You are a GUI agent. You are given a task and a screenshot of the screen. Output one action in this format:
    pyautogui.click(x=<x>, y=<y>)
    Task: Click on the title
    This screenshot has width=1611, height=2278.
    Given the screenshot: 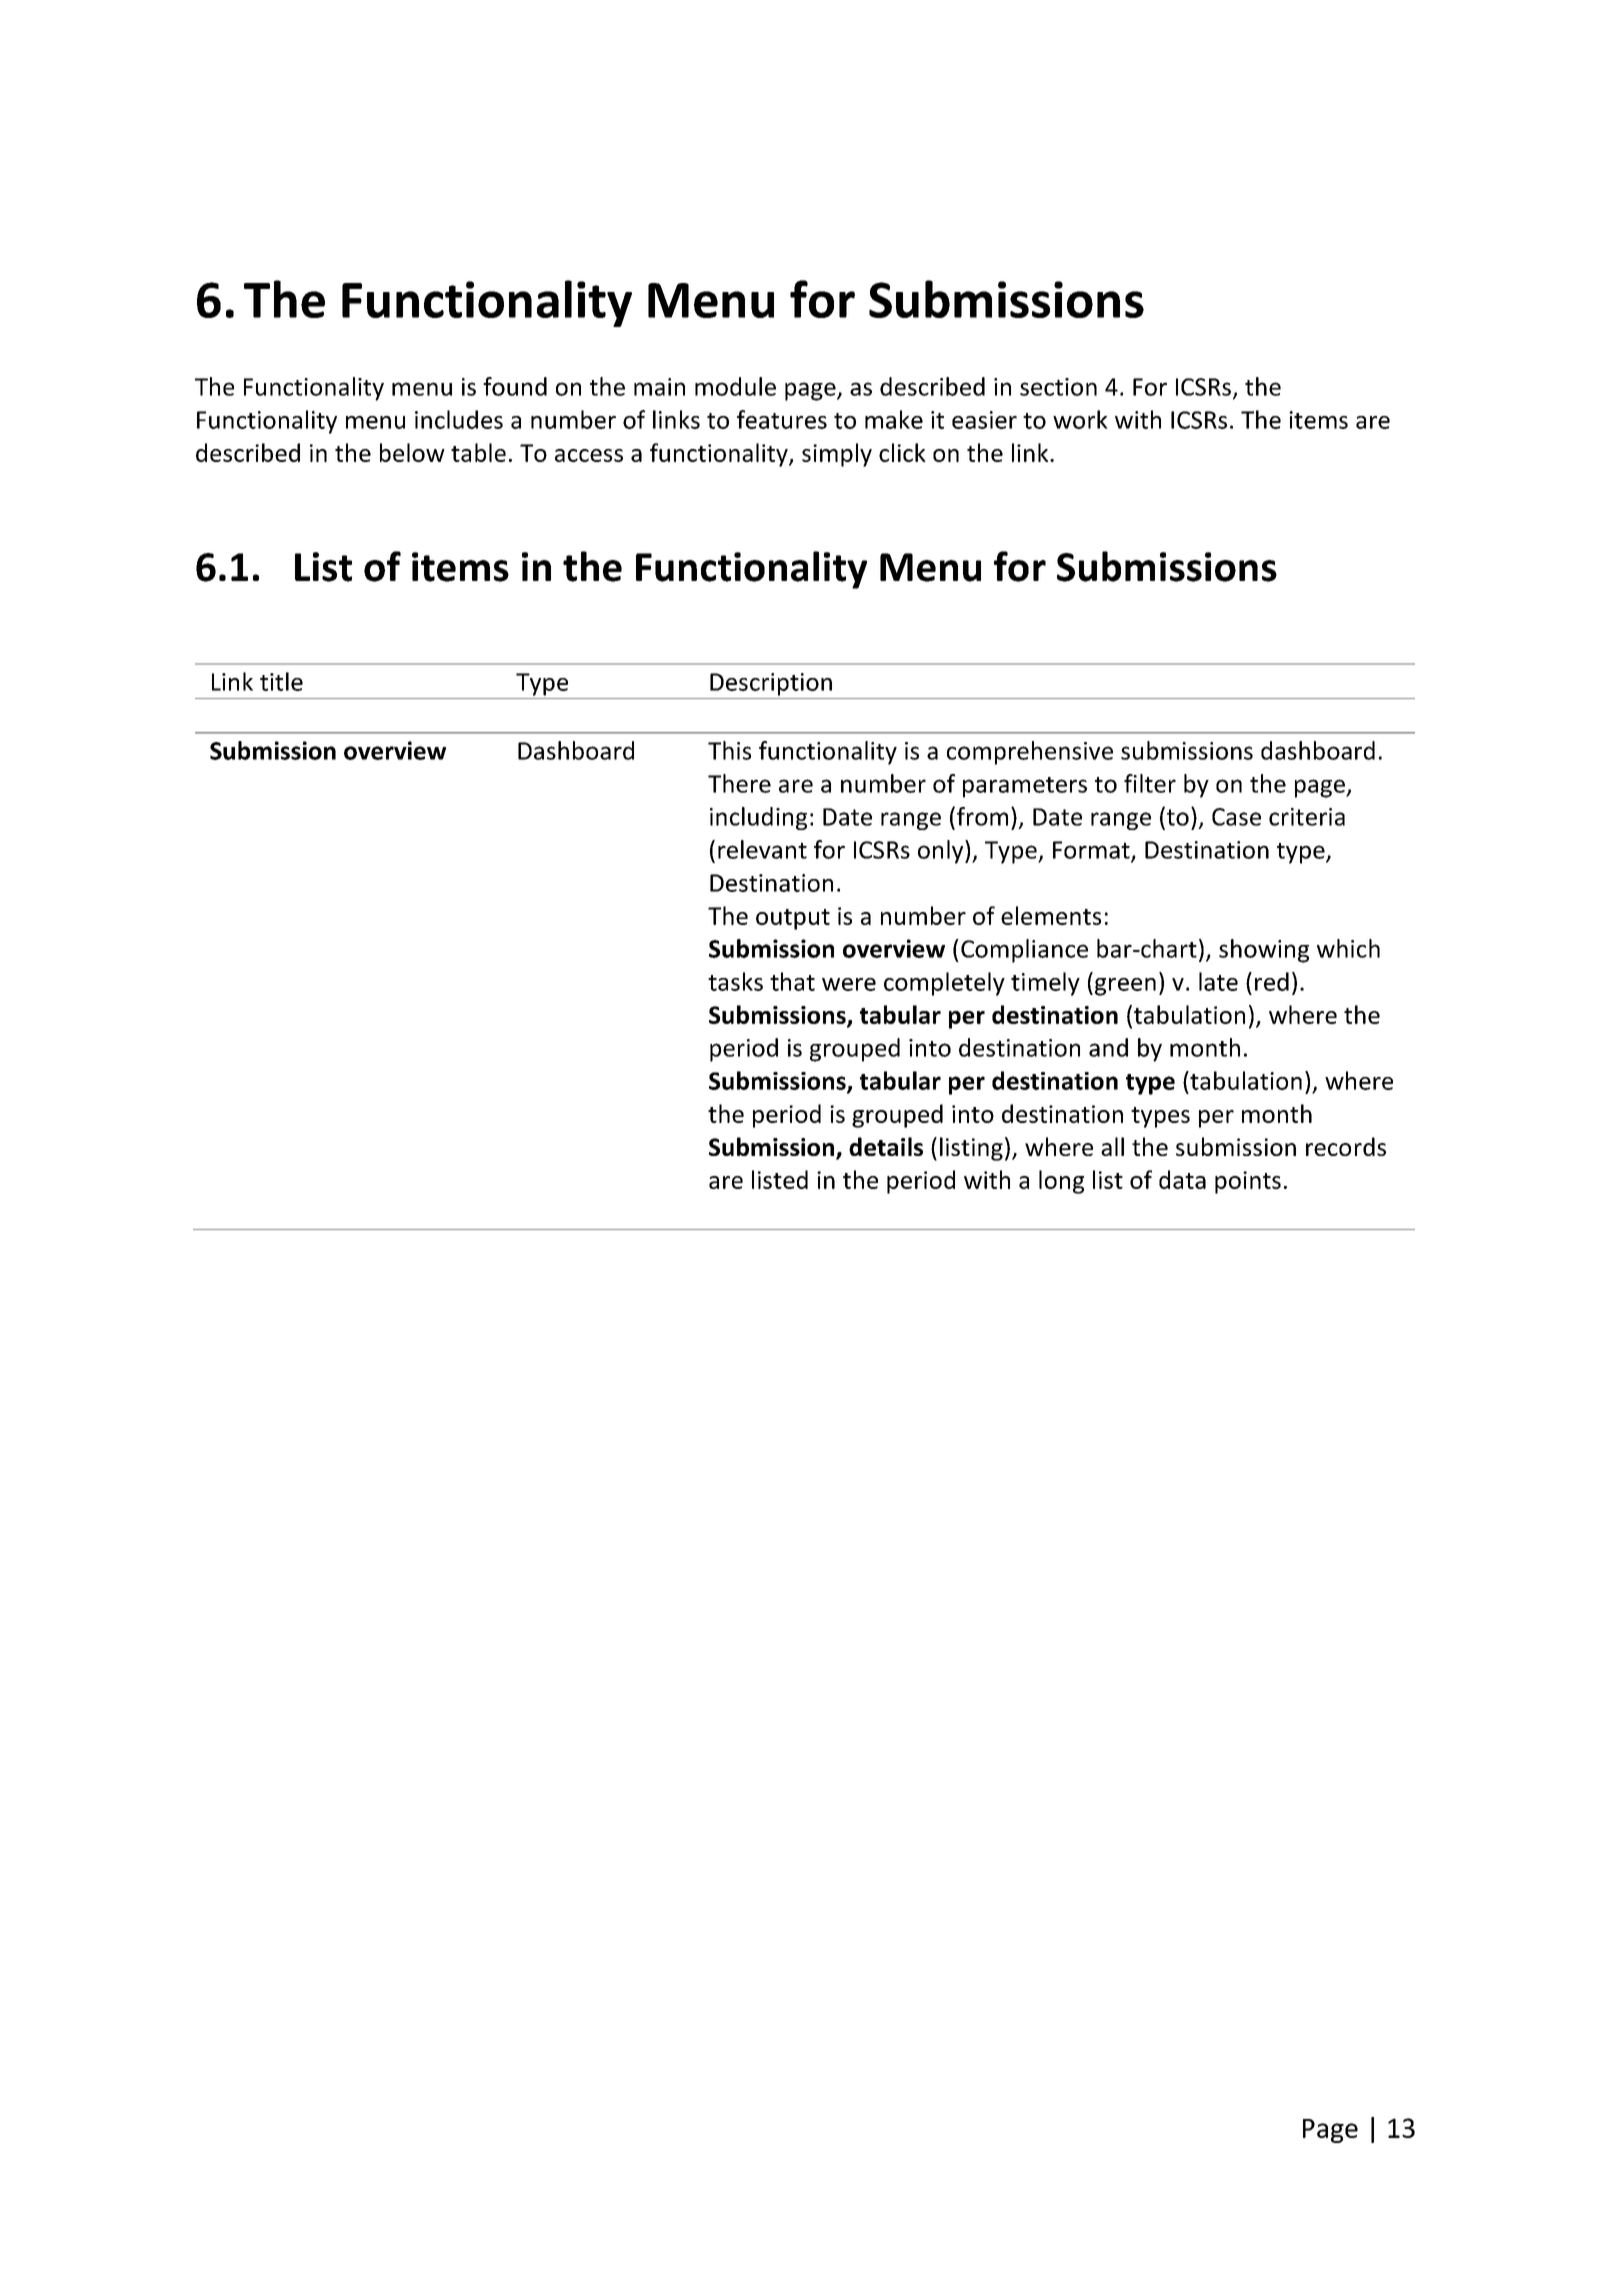 What is the action you would take?
    pyautogui.click(x=281, y=681)
